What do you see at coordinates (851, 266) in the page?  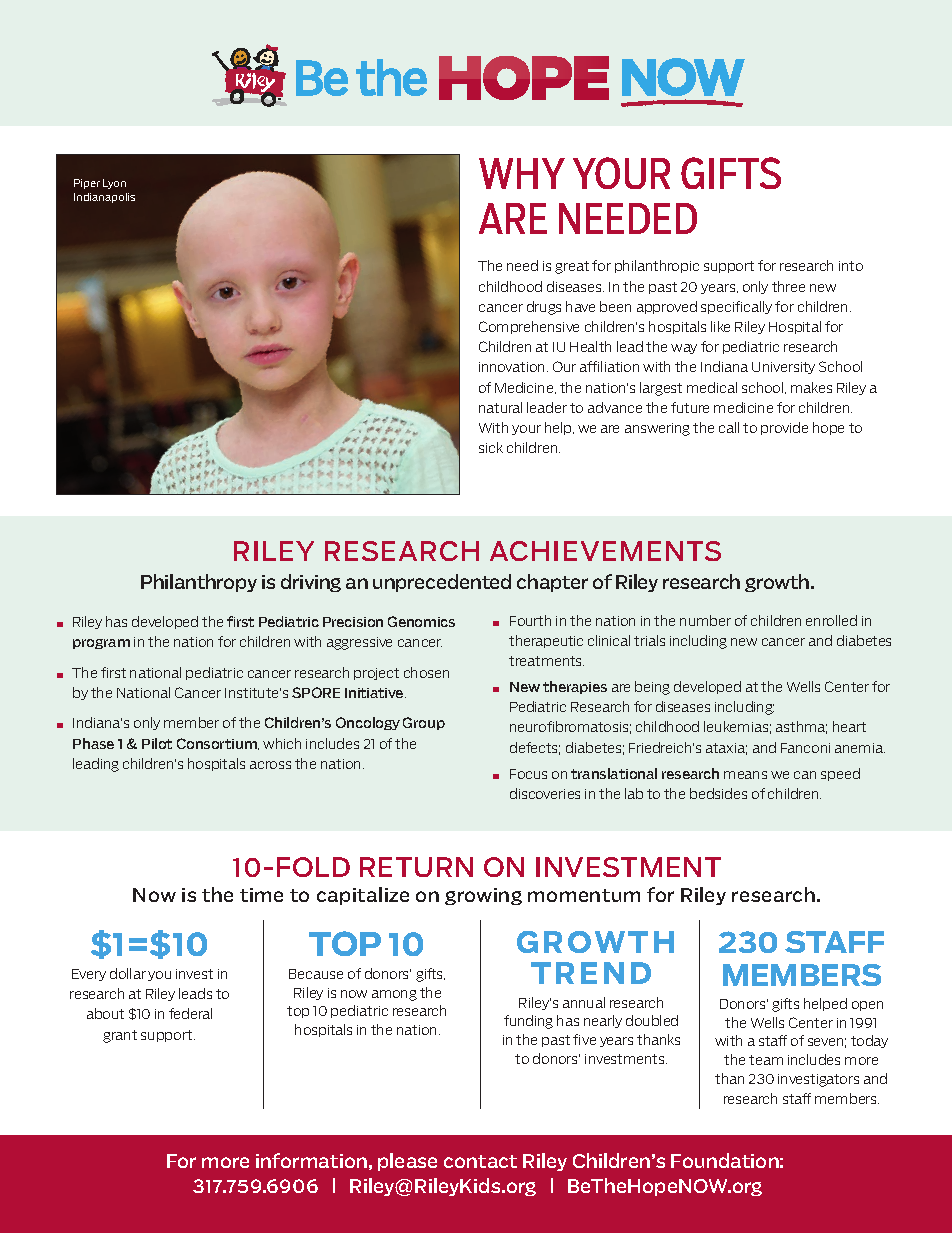 I see `into` at bounding box center [851, 266].
